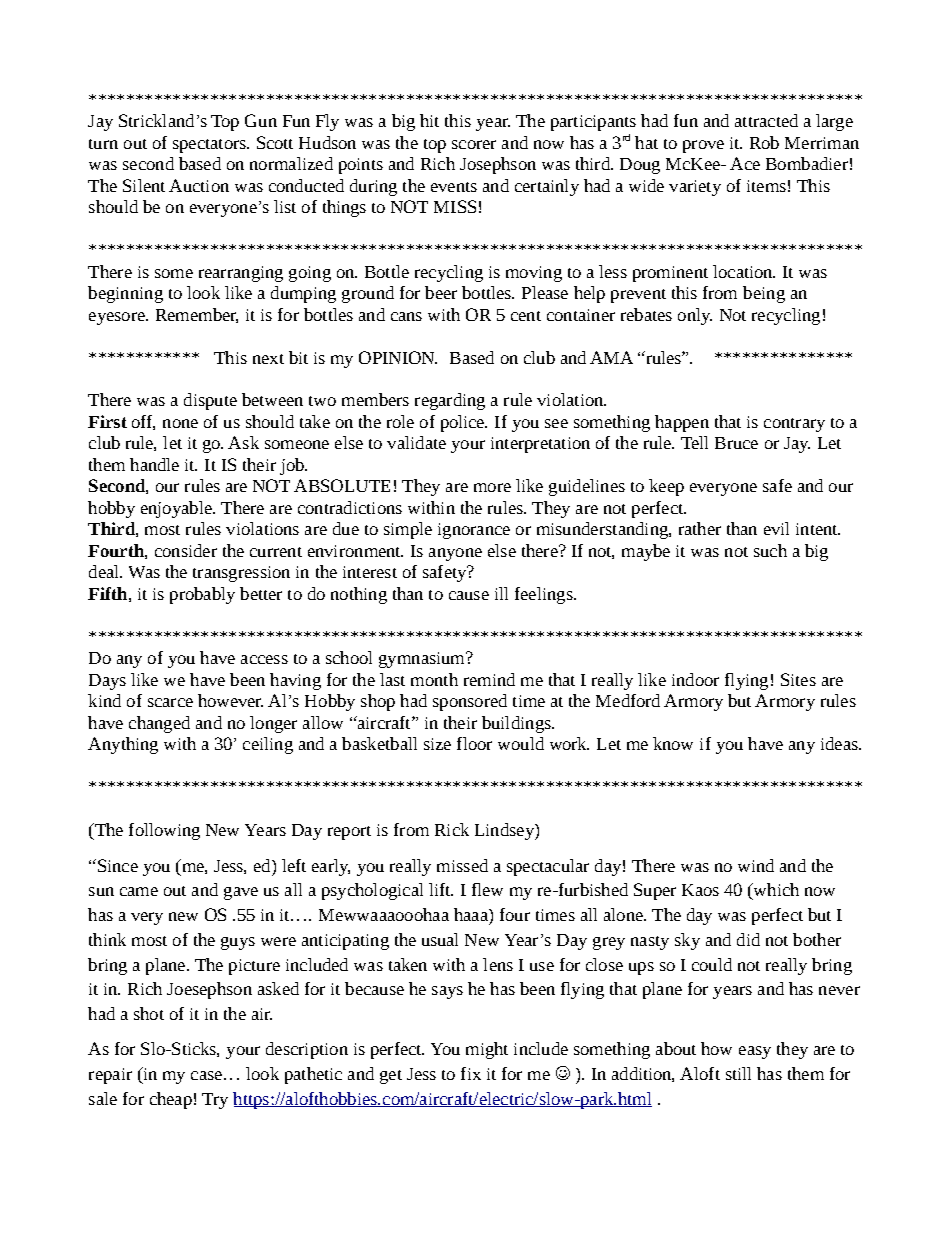 This document has height=1233, width=952. I want to click on scorer, so click(474, 144).
